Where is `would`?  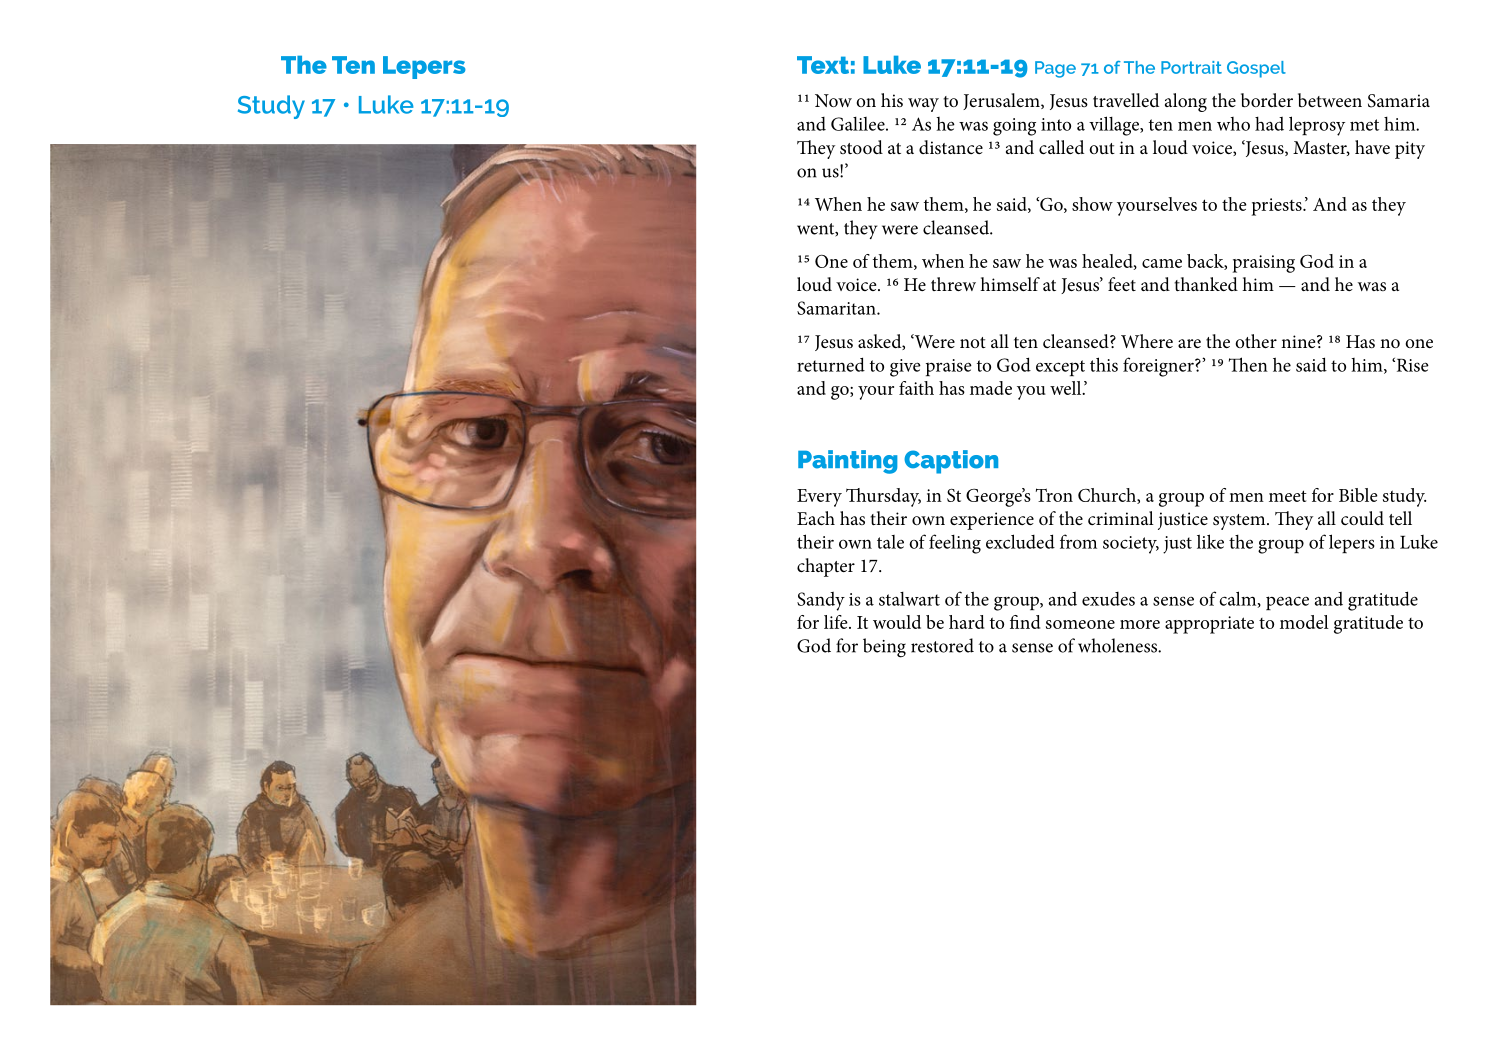 would is located at coordinates (897, 622).
